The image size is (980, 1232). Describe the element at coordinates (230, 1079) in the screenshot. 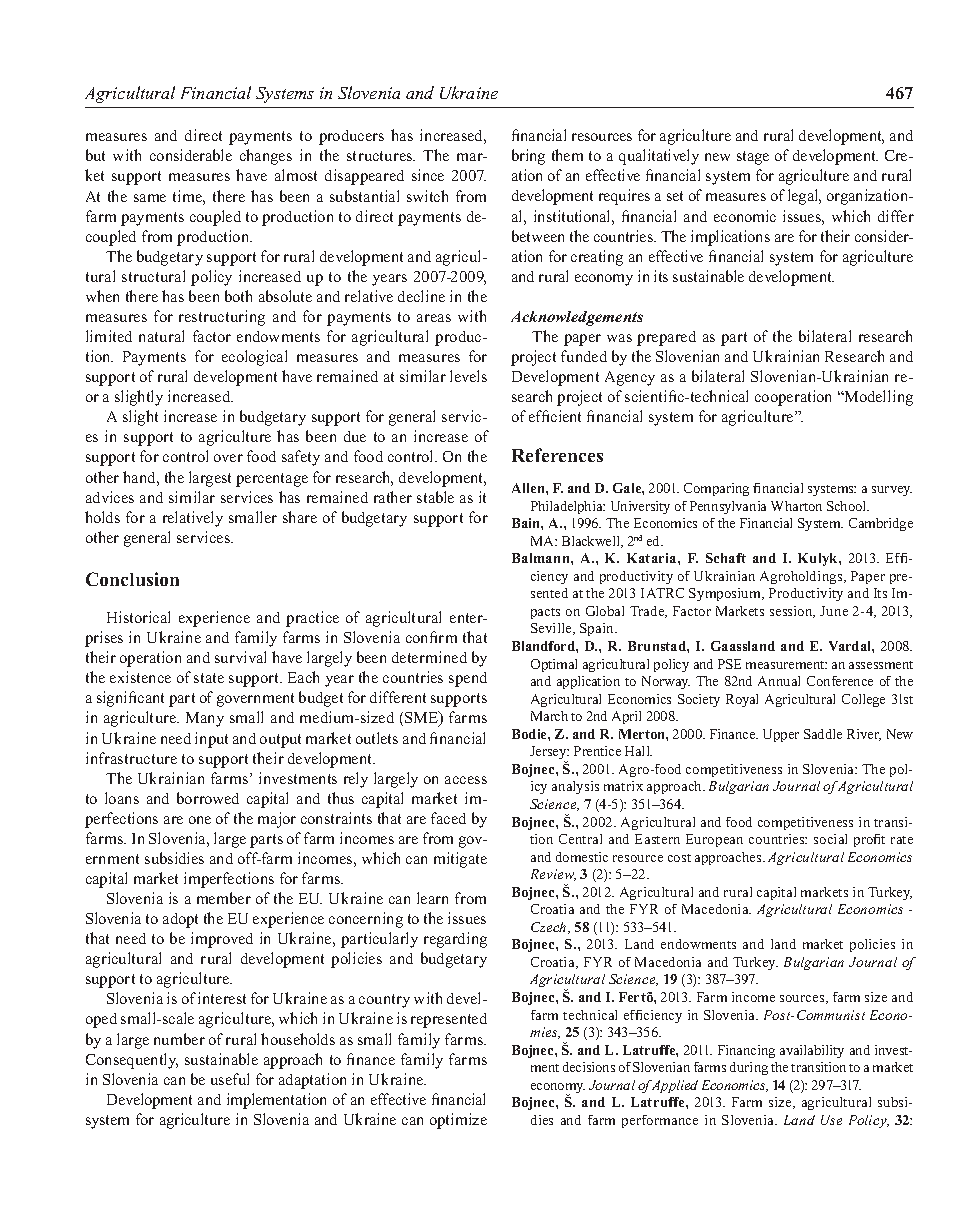

I see `useful` at that location.
